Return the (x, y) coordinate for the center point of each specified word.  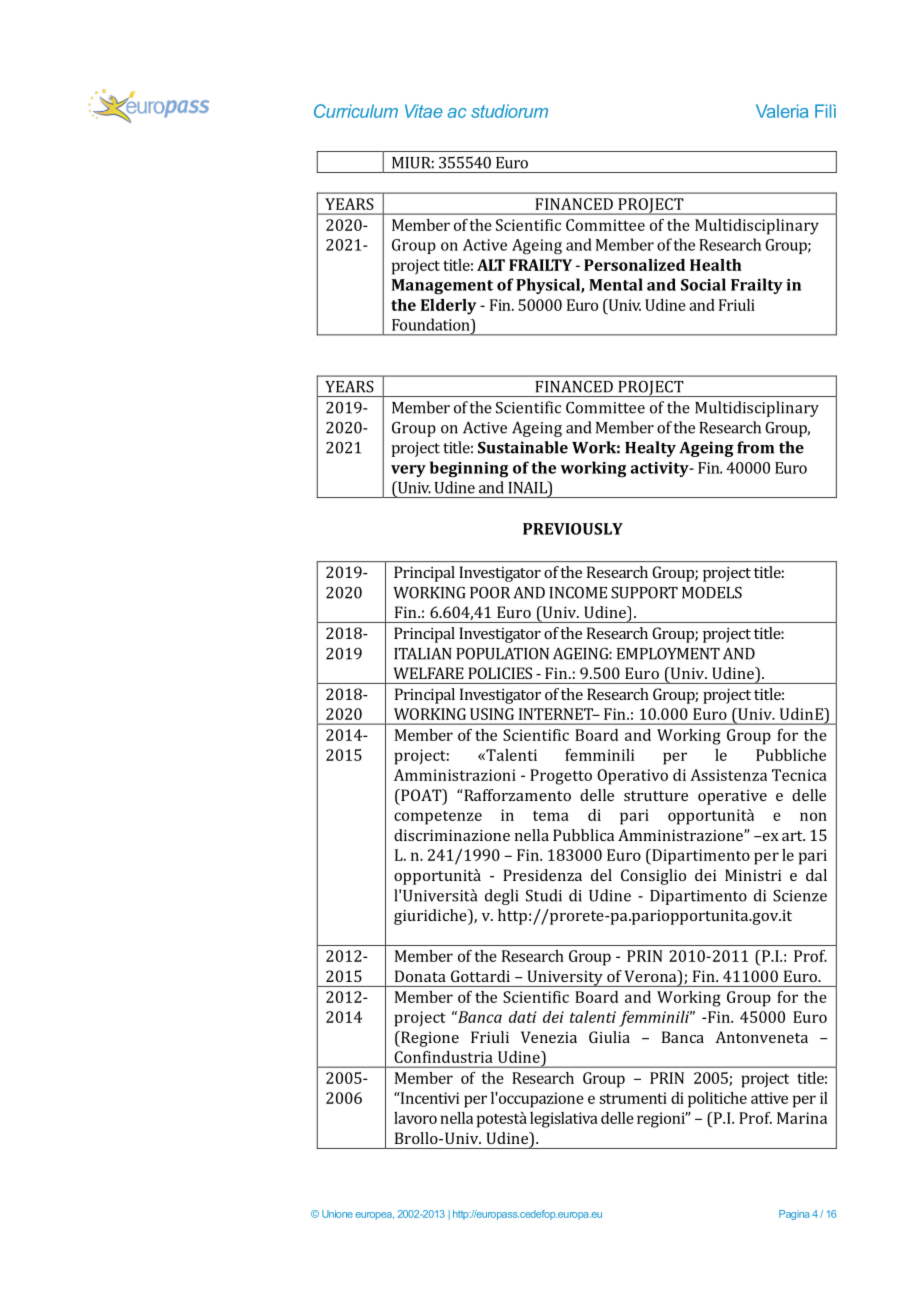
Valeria (782, 111)
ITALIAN (423, 653)
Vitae (424, 111)
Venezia (549, 1037)
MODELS (712, 592)
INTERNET (557, 714)
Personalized (634, 265)
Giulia (609, 1037)
